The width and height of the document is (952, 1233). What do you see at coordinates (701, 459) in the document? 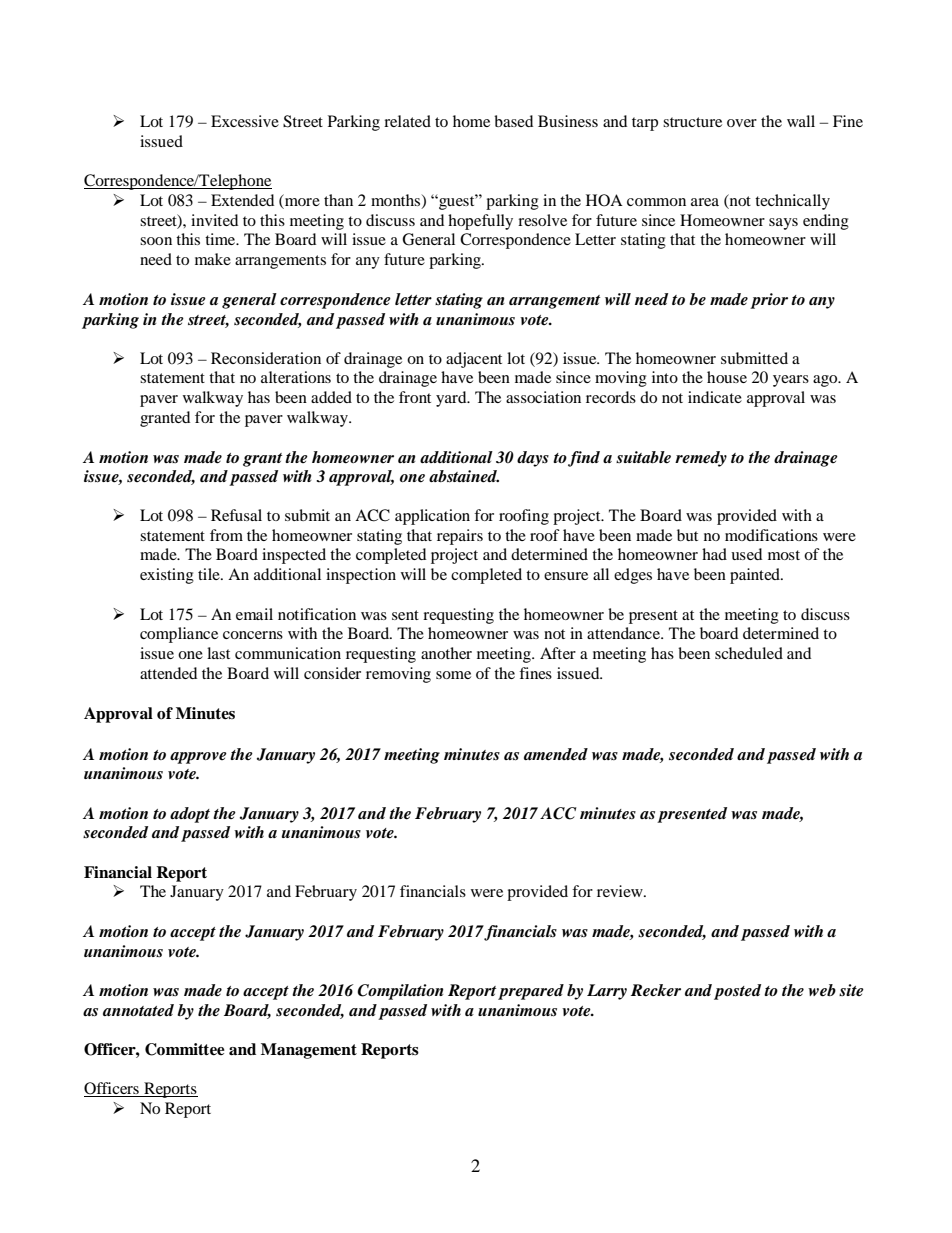
I see `remedy` at bounding box center [701, 459].
